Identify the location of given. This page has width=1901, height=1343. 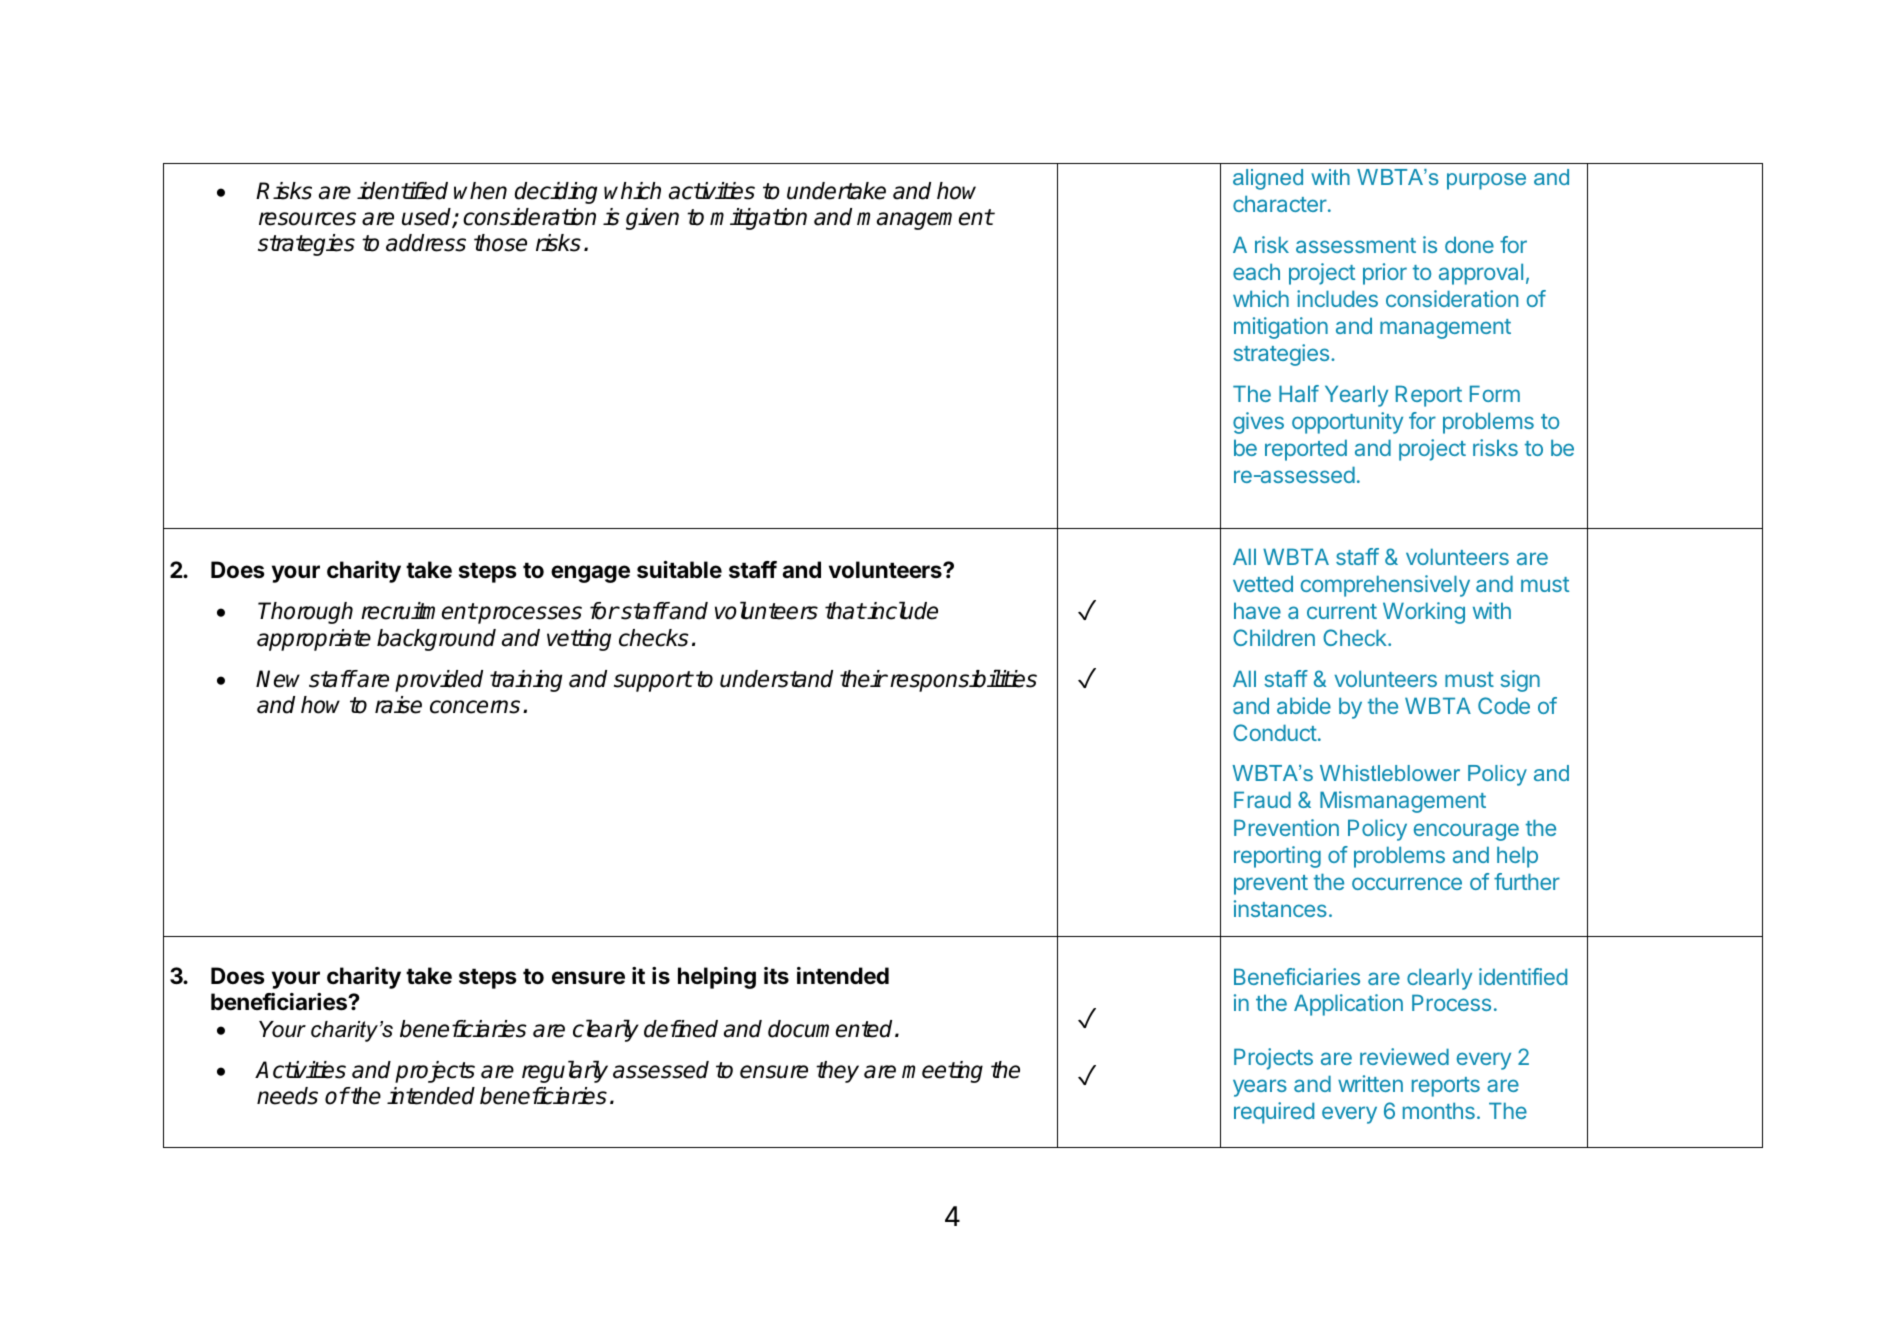
(652, 219).
